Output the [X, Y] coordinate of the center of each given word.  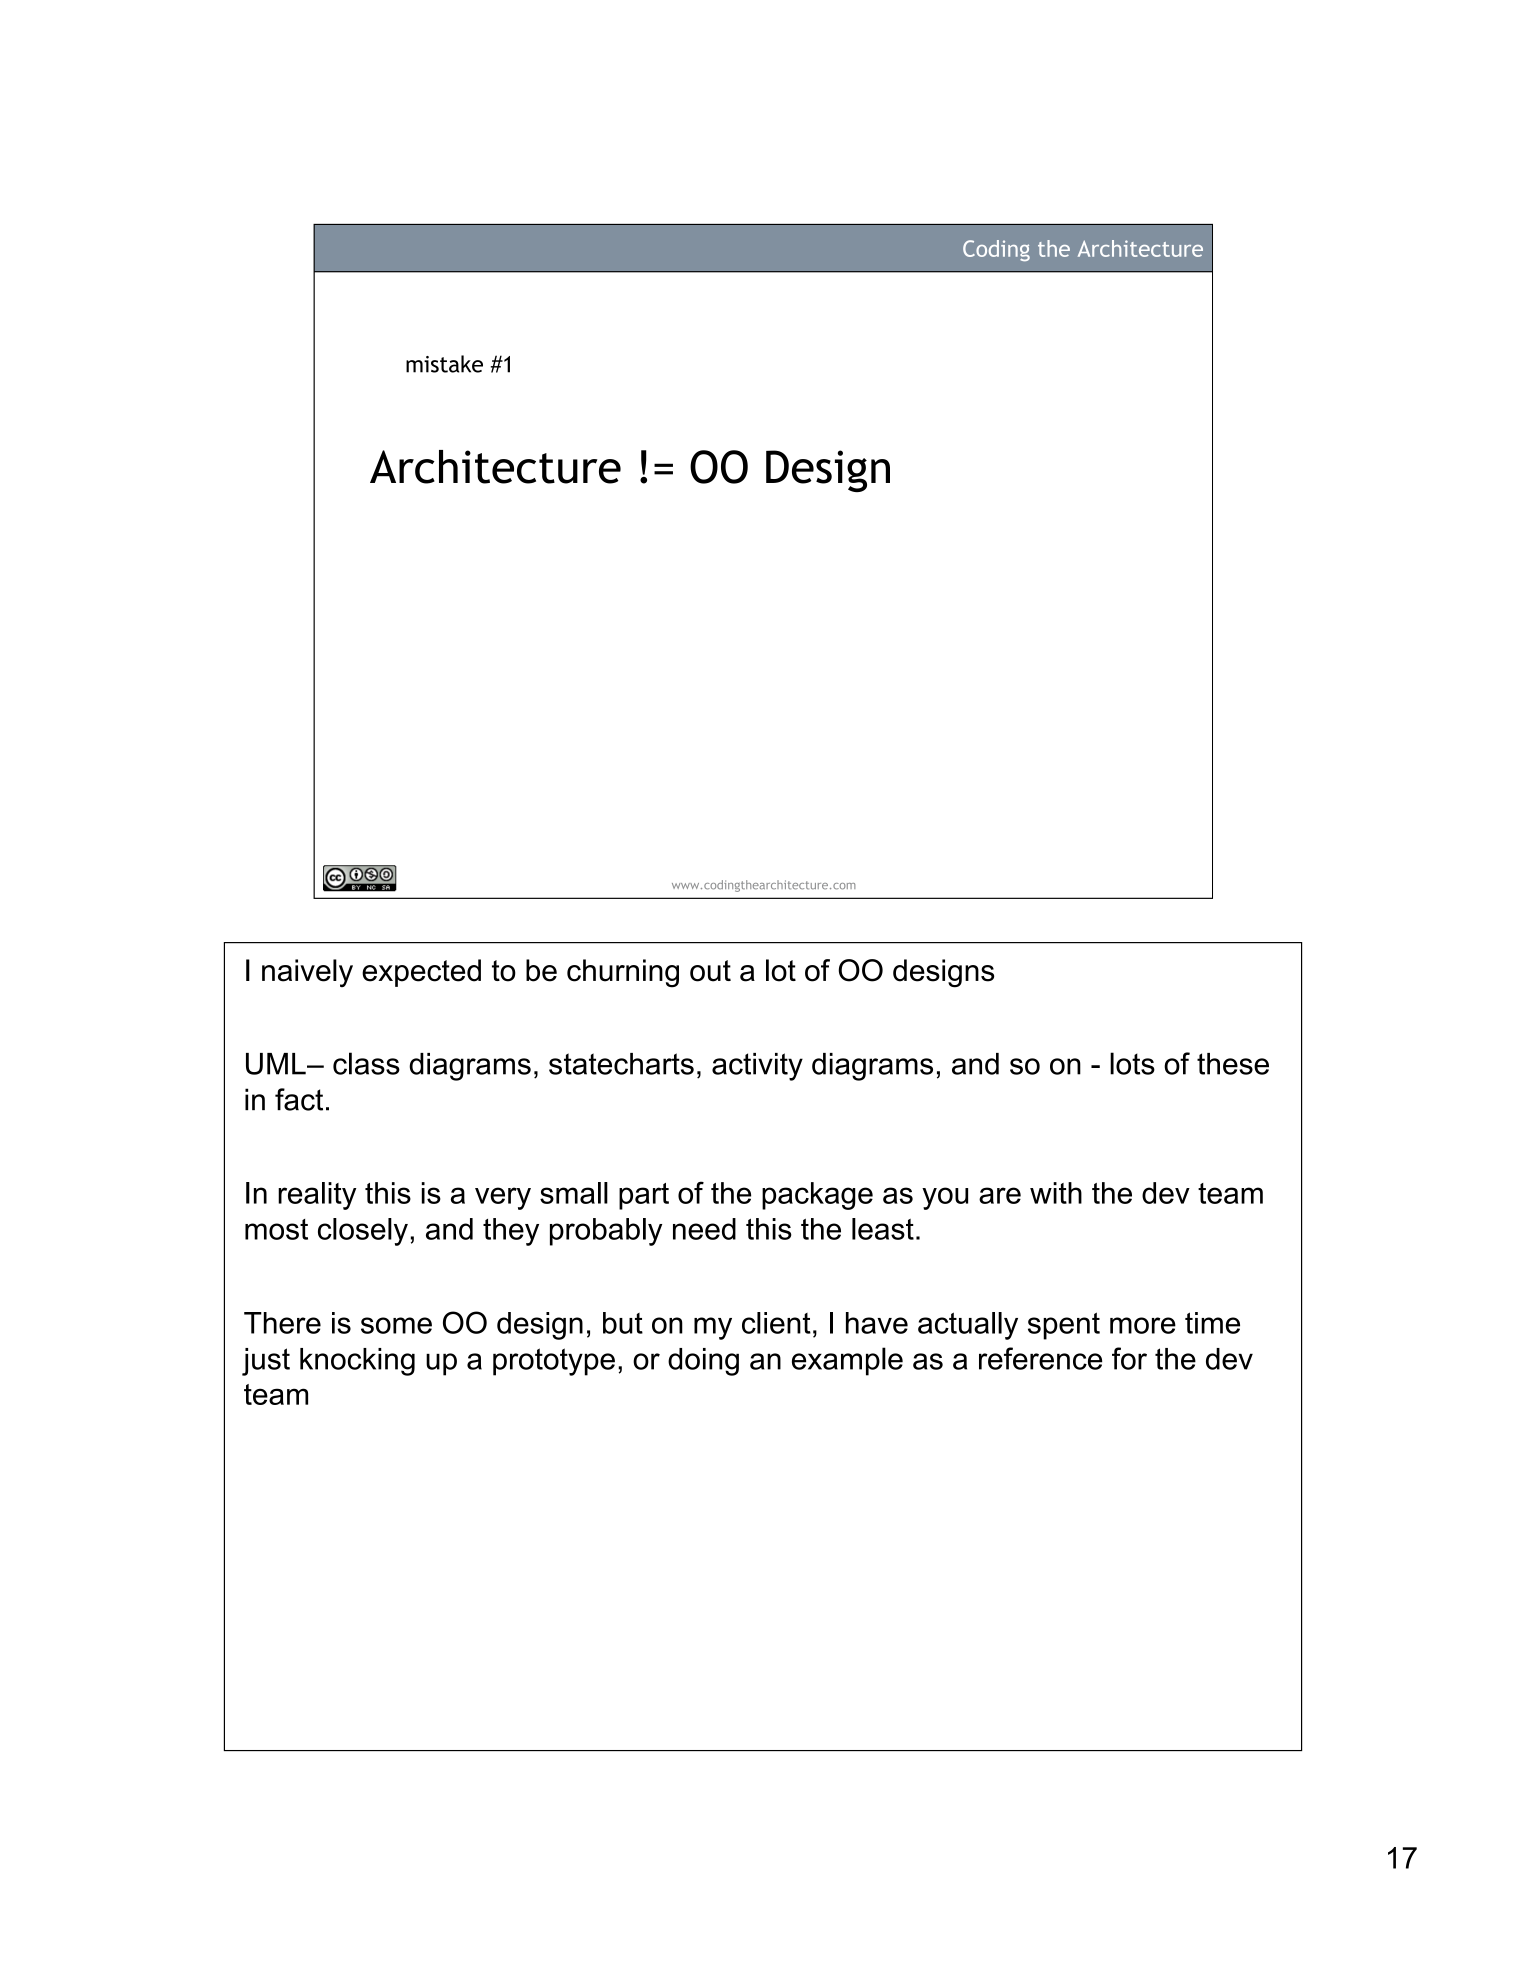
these [1233, 1064]
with [1056, 1193]
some [396, 1325]
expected [421, 973]
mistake [444, 364]
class [366, 1063]
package [817, 1196]
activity [757, 1067]
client [776, 1323]
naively [307, 973]
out [710, 971]
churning [623, 973]
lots [1132, 1063]
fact [299, 1099]
